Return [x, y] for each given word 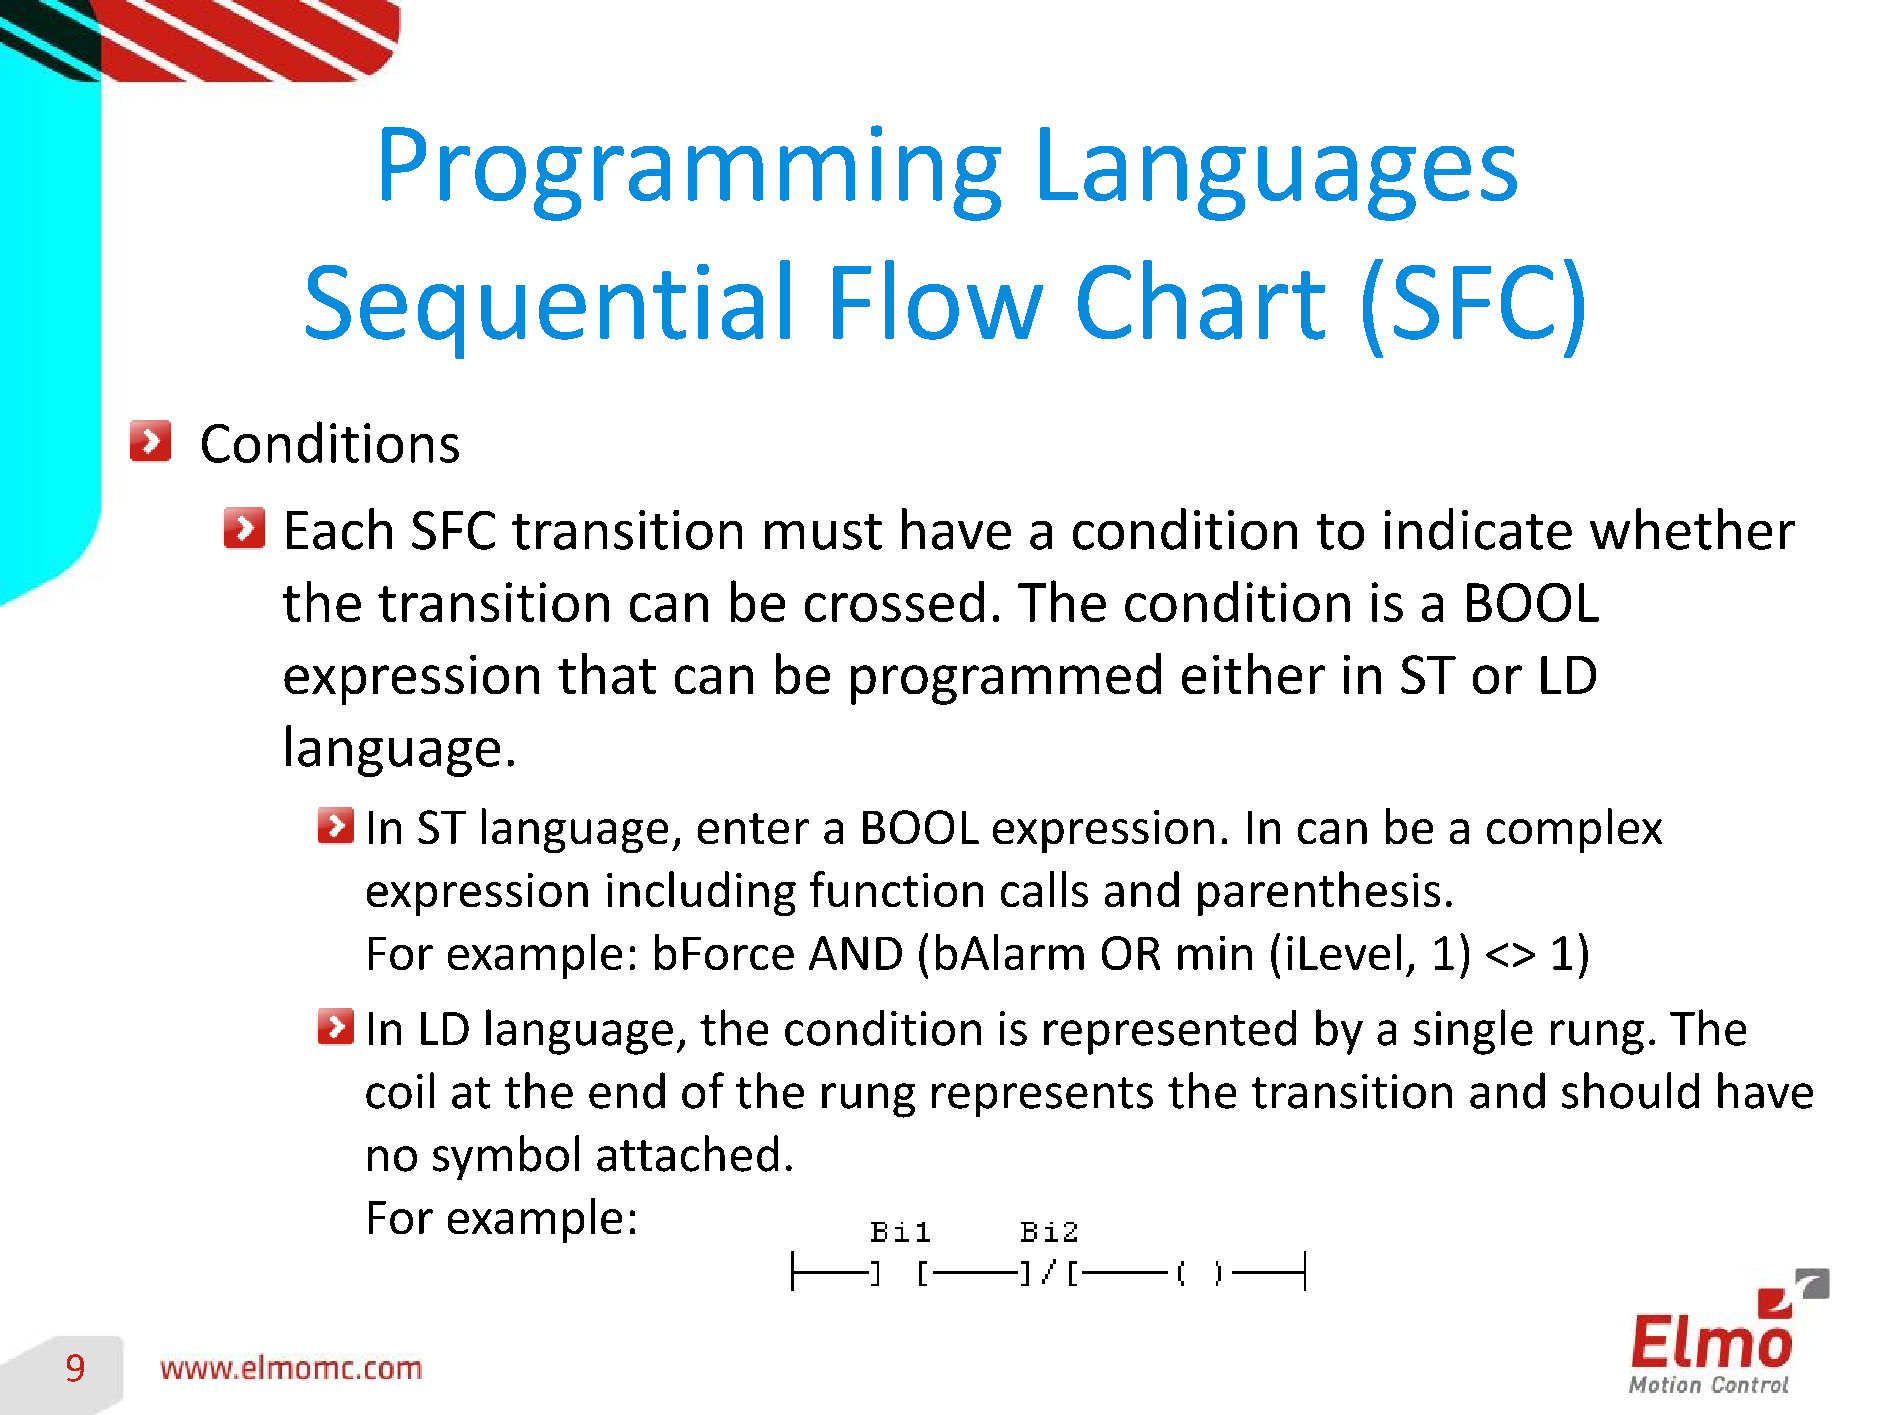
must [823, 532]
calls [1044, 889]
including [701, 893]
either [1253, 673]
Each [339, 529]
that [607, 673]
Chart [1201, 300]
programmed [1006, 679]
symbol [506, 1157]
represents [1042, 1097]
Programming [691, 173]
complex [1574, 830]
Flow [938, 300]
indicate [1478, 529]
